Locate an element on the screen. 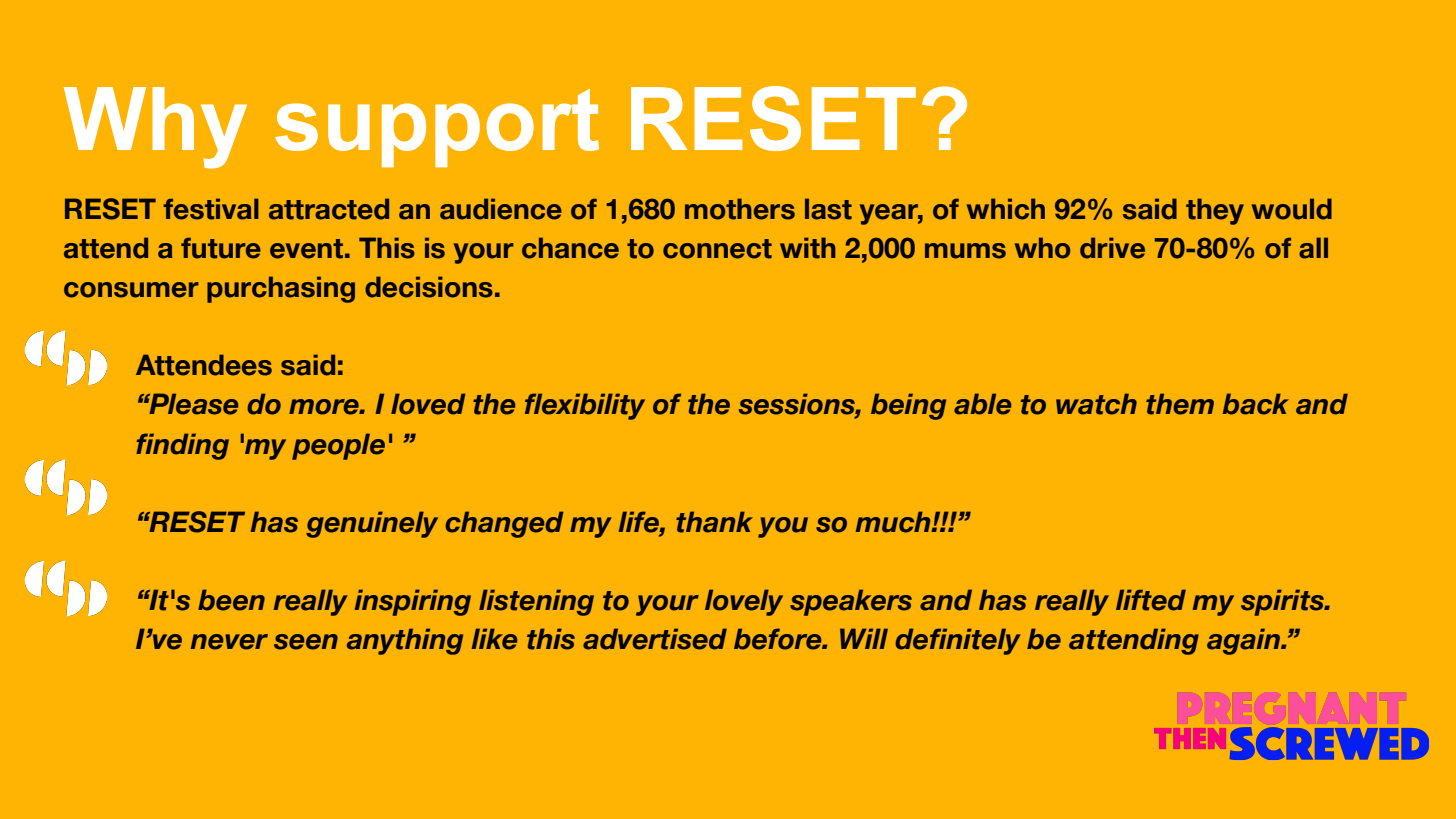 This screenshot has height=819, width=1456. Why is located at coordinates (155, 128).
